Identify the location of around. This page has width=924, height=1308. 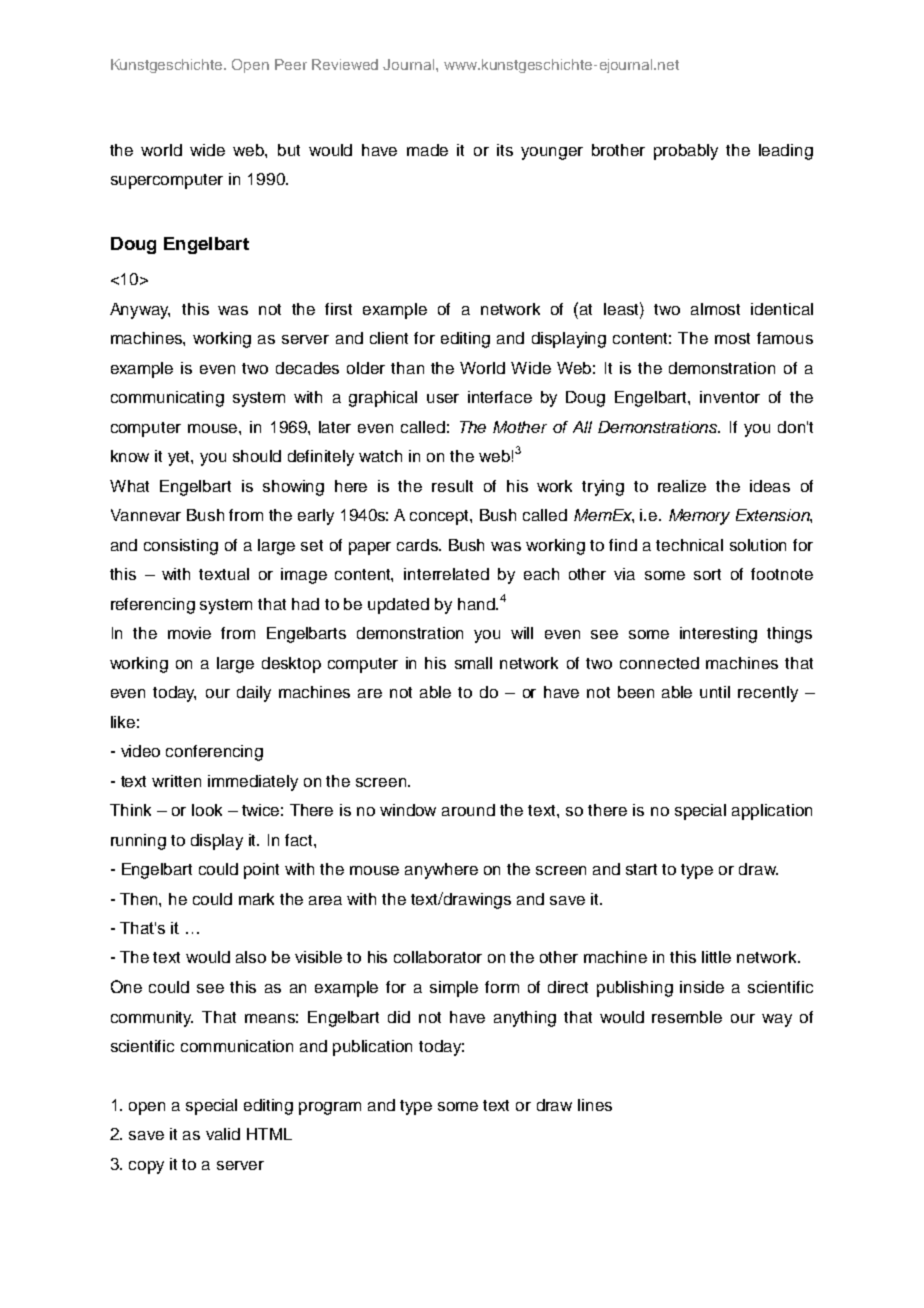
(468, 810).
